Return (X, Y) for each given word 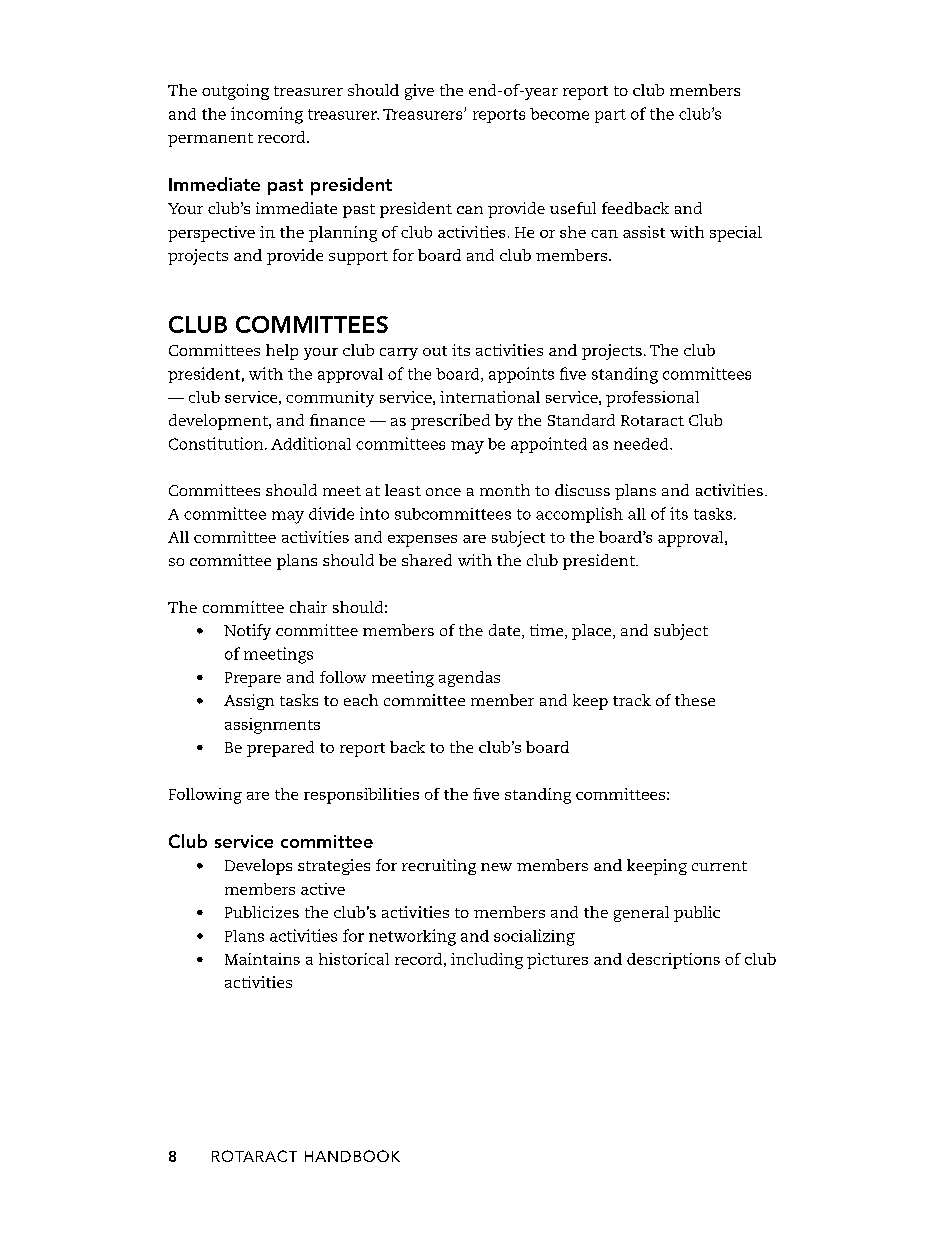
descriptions (673, 961)
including (487, 961)
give (419, 92)
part (610, 116)
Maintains (262, 959)
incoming (267, 115)
